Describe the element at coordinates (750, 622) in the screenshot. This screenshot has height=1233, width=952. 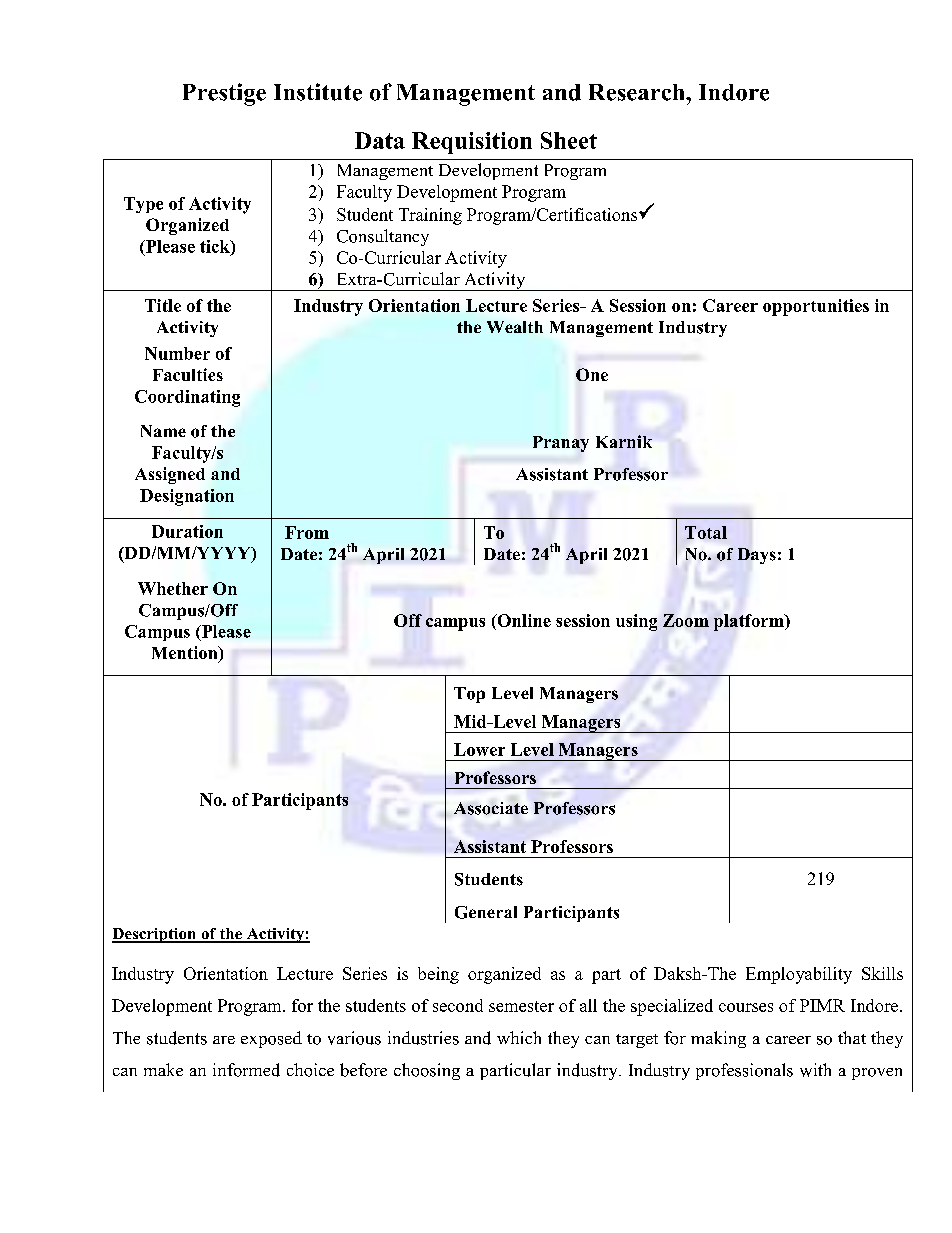
I see `platform` at that location.
